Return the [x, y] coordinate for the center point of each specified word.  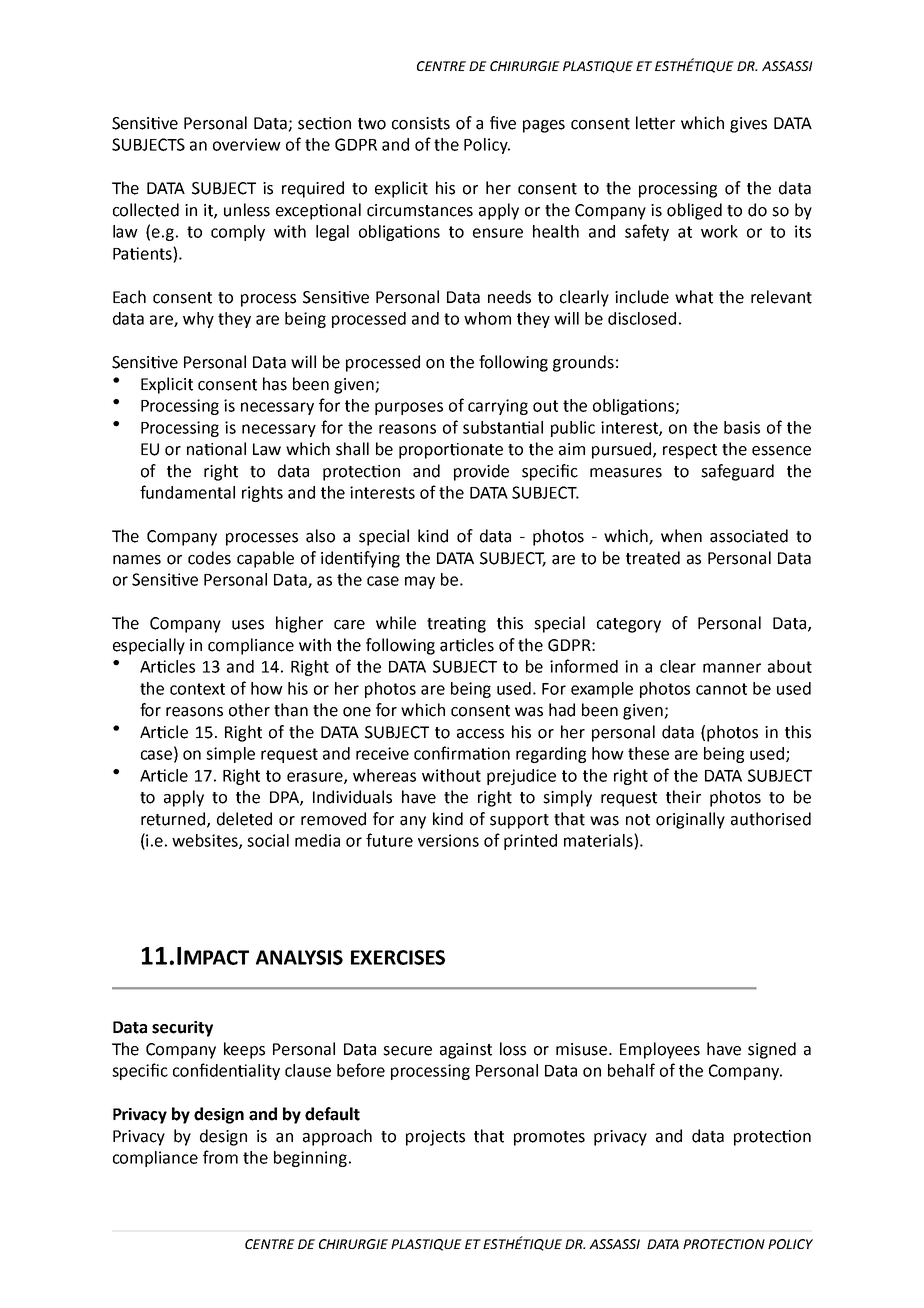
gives [748, 125]
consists [421, 123]
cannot [721, 689]
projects [435, 1138]
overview [247, 144]
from [220, 1157]
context [197, 689]
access [480, 734]
